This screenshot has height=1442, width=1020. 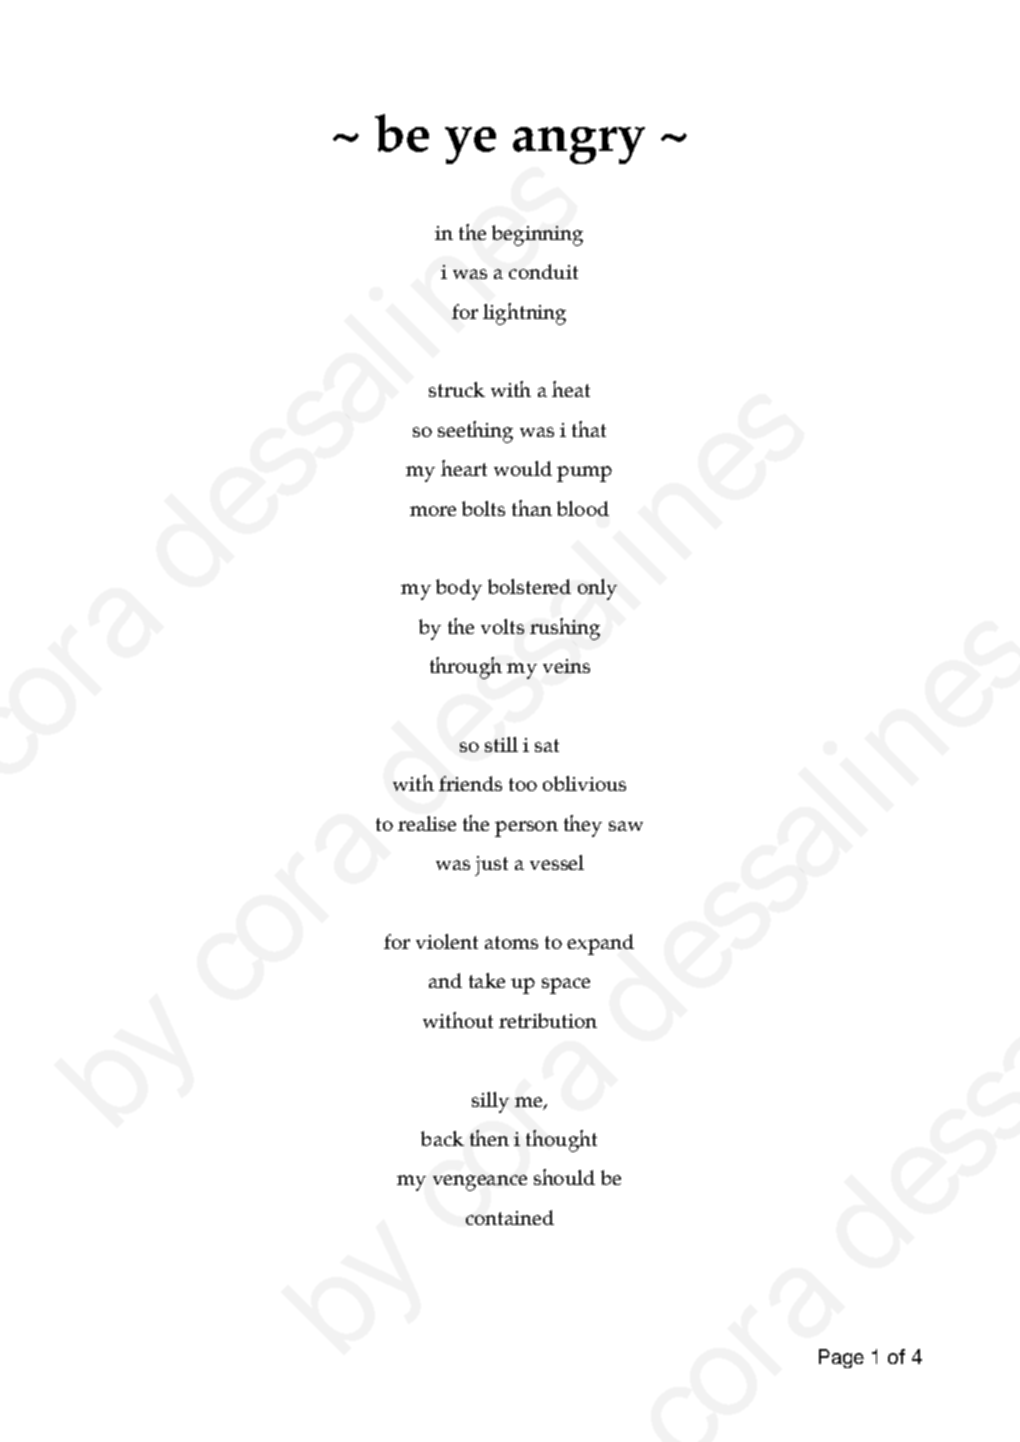 What do you see at coordinates (475, 432) in the screenshot?
I see `seething` at bounding box center [475, 432].
